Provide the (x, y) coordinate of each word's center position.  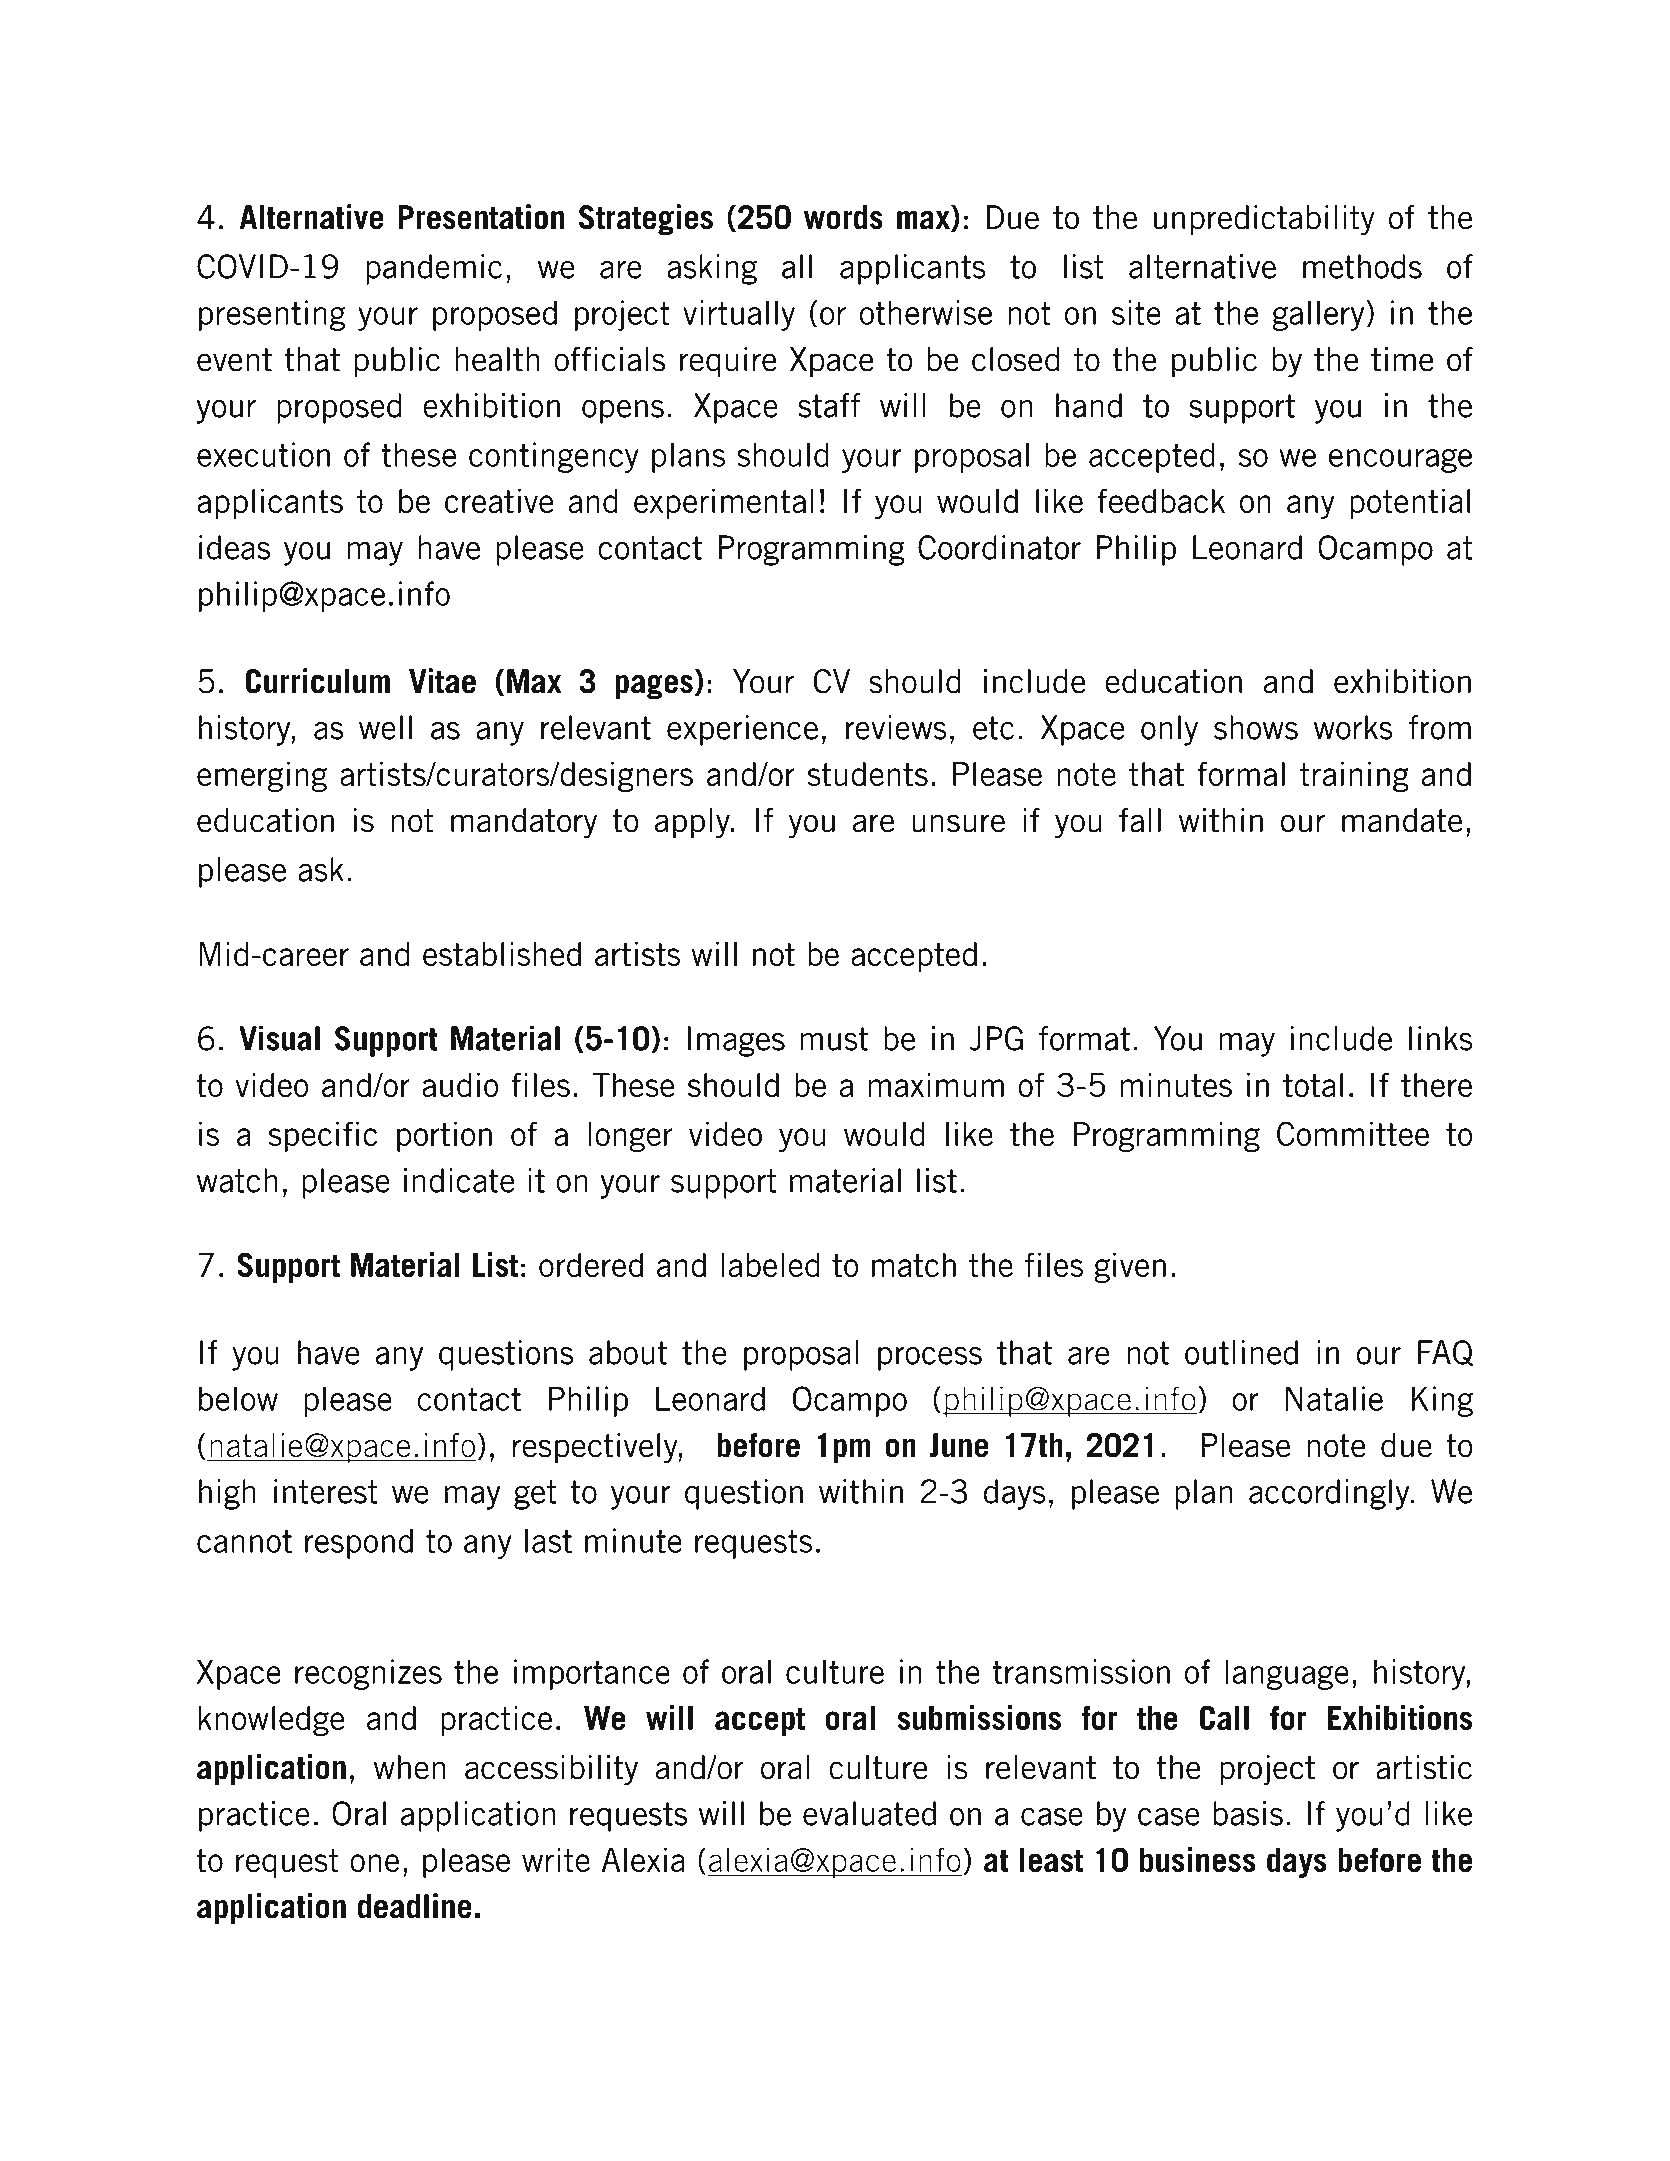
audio (460, 1084)
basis (1248, 1813)
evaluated (869, 1813)
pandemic (434, 269)
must (834, 1039)
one (374, 1863)
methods (1362, 266)
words (843, 217)
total (1313, 1085)
